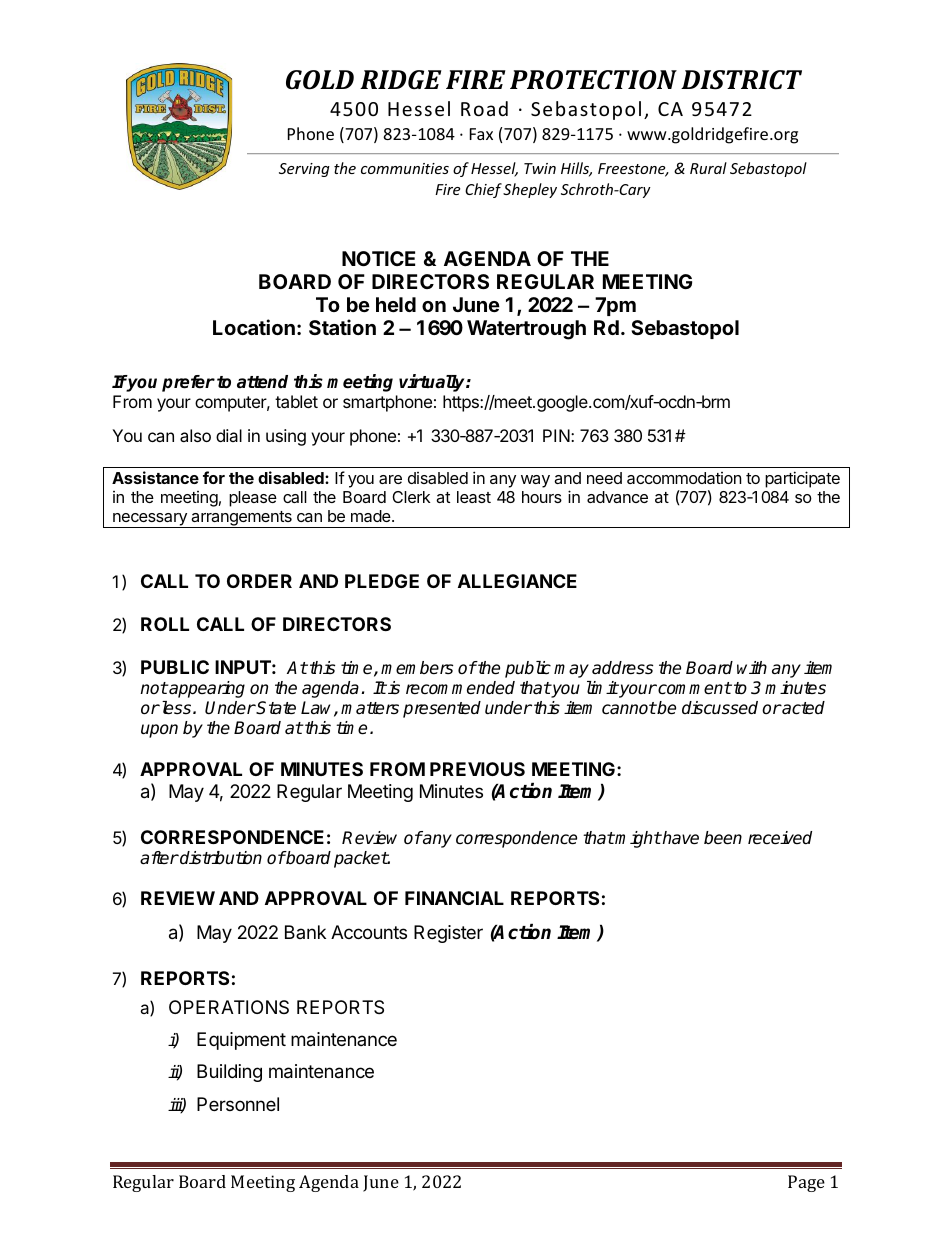 Image resolution: width=952 pixels, height=1233 pixels. Describe the element at coordinates (723, 838) in the page. I see `been` at that location.
